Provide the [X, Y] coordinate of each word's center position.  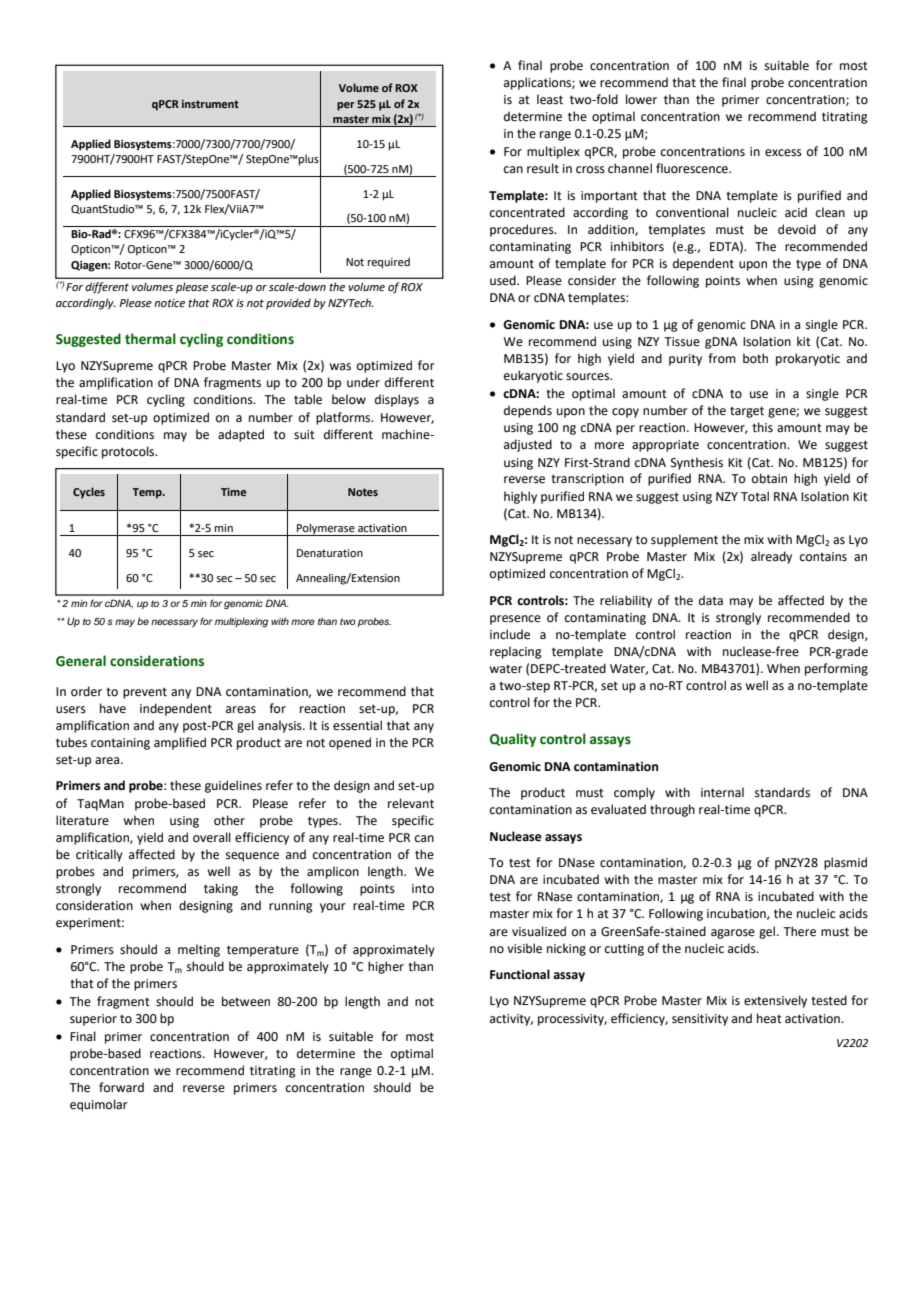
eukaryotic [533, 376]
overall [212, 837]
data [711, 600]
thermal [150, 339]
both [755, 358]
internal [722, 792]
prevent [145, 693]
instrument [210, 104]
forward [121, 1087]
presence [515, 620]
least [550, 99]
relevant [411, 803]
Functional [520, 974]
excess [783, 153]
